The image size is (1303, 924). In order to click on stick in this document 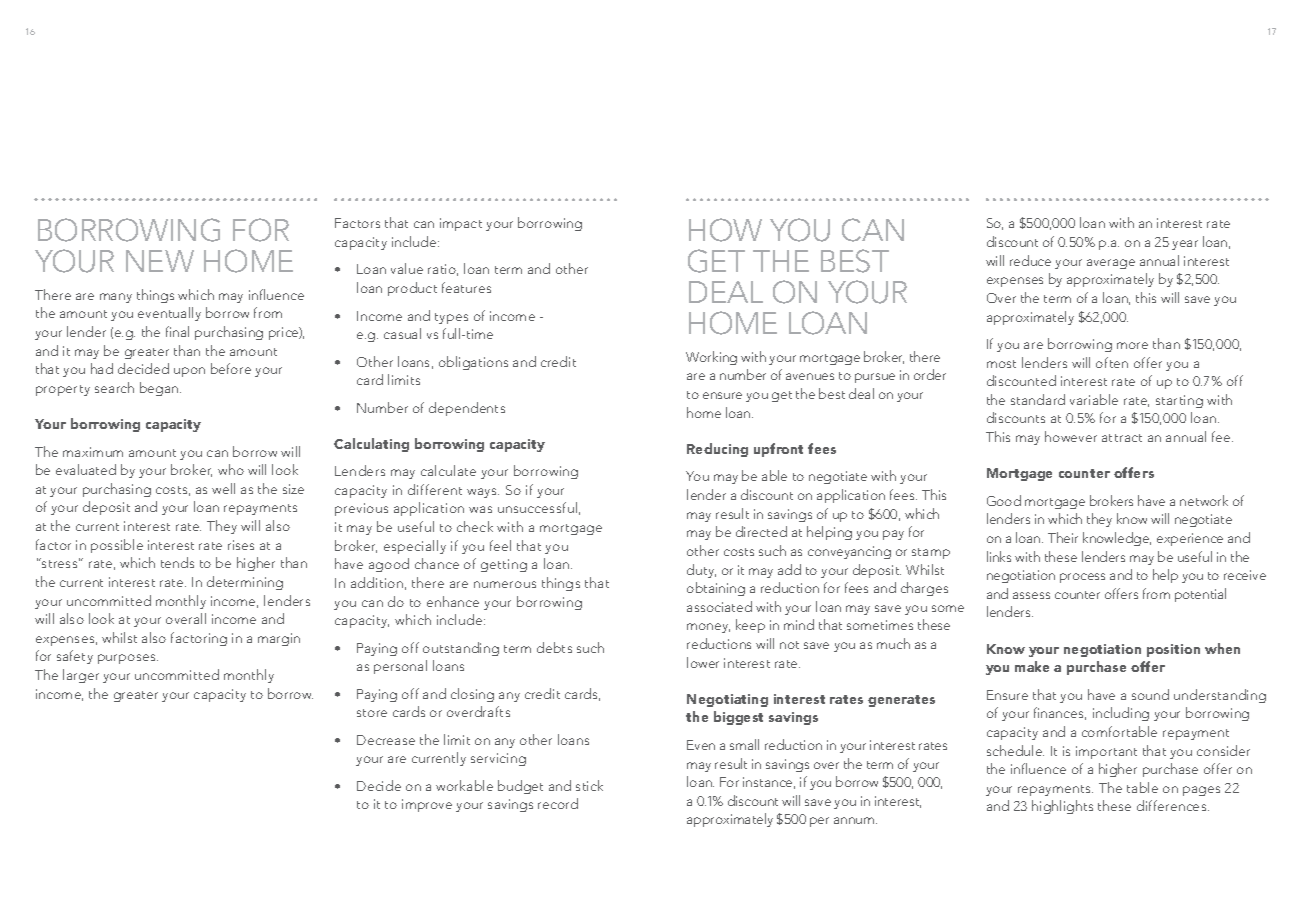, I will do `click(589, 785)`.
